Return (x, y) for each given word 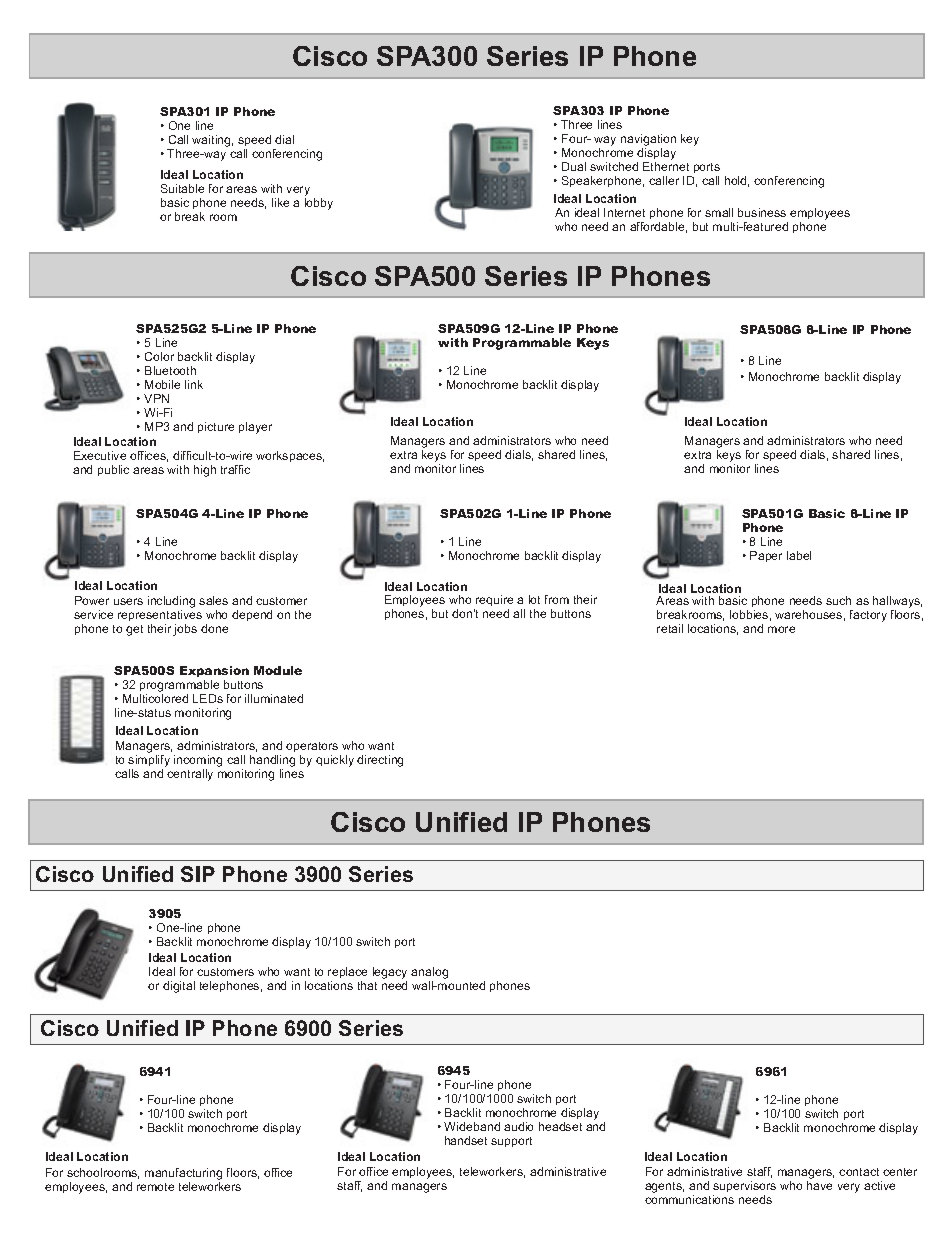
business (762, 212)
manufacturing (183, 1175)
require (493, 602)
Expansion (214, 671)
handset (466, 1140)
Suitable (182, 188)
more (781, 629)
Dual (574, 166)
